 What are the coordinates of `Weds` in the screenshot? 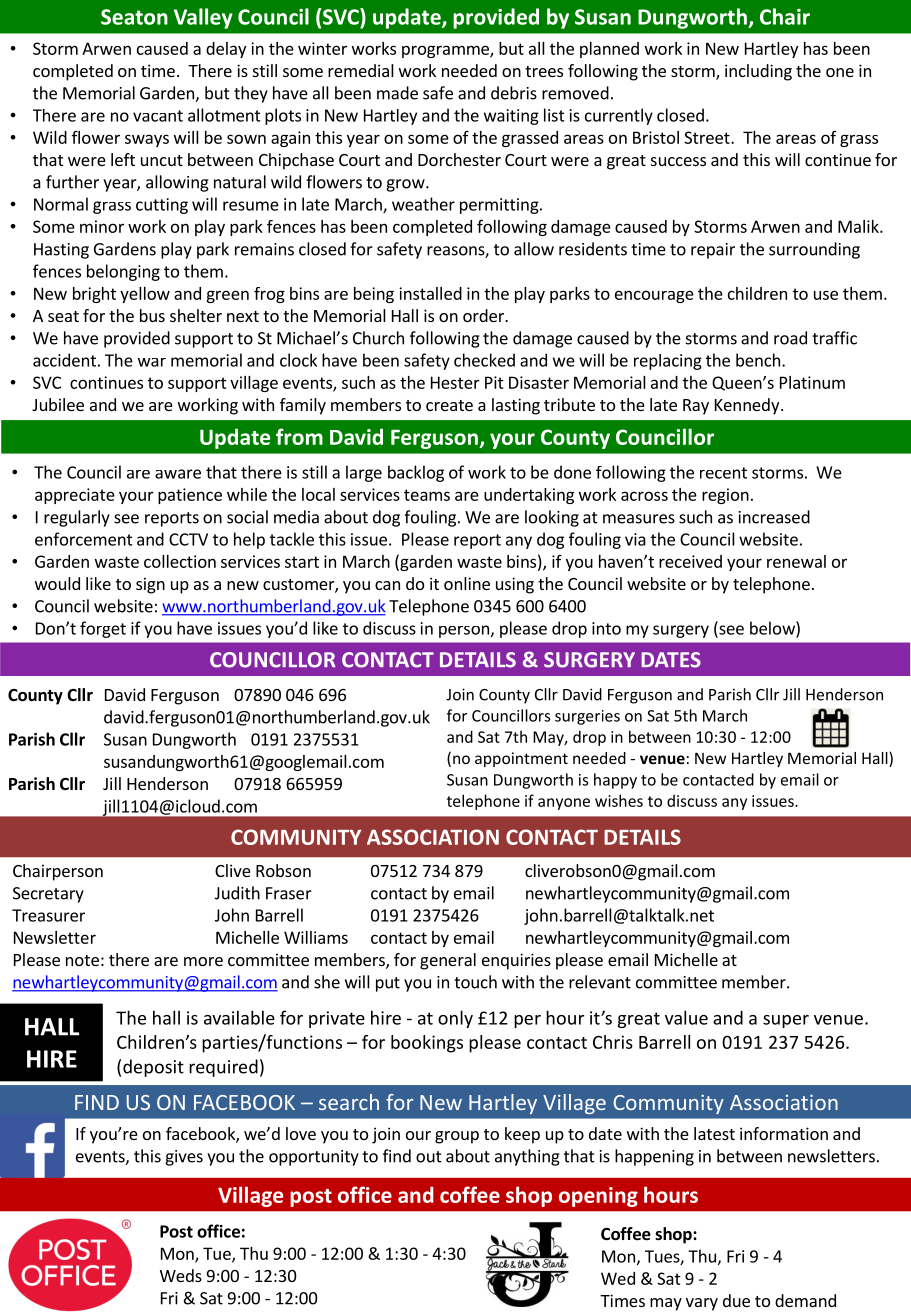 It's located at (181, 1275).
